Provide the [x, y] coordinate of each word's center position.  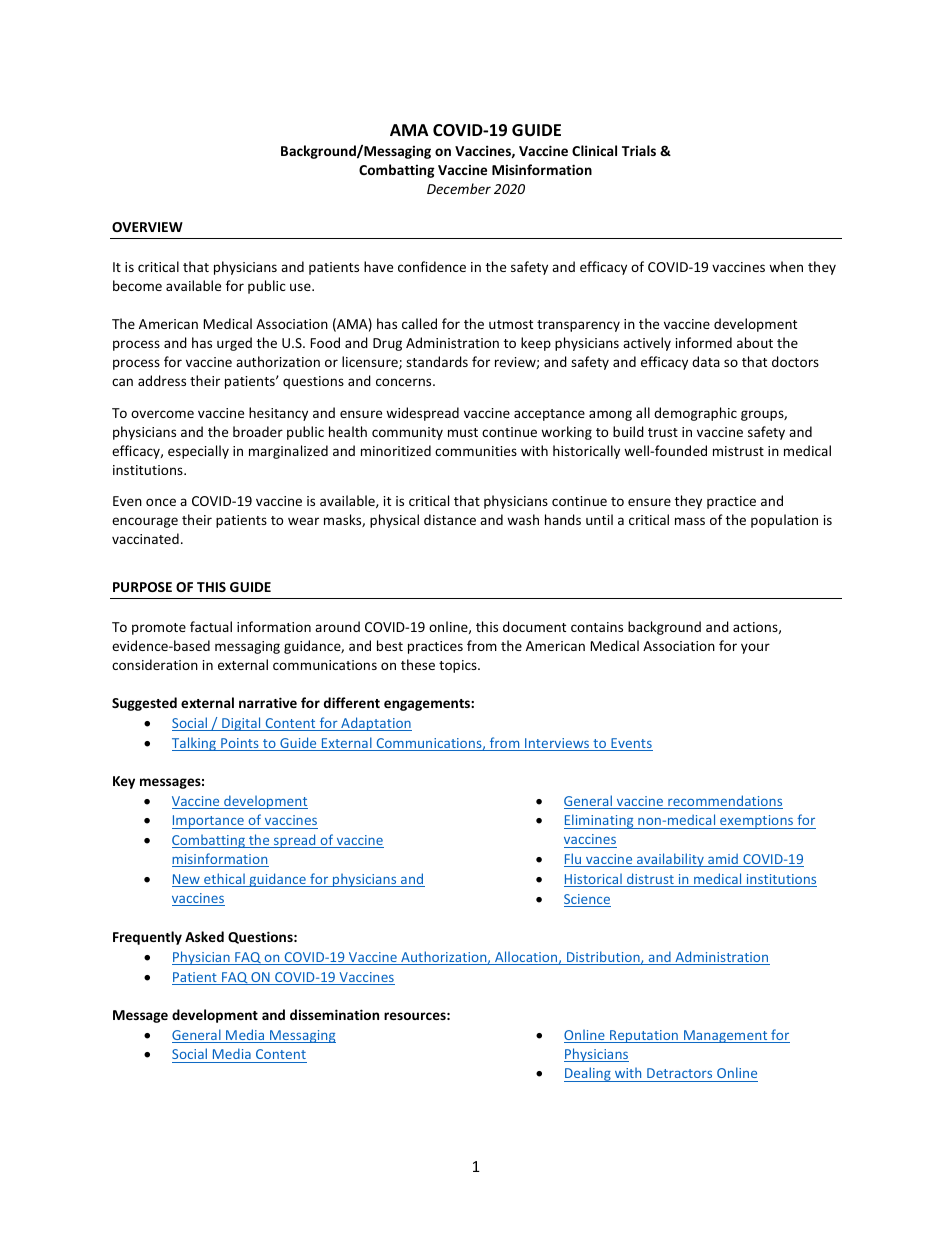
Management [726, 1036]
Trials [639, 150]
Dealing [588, 1074]
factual [211, 626]
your [755, 648]
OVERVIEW [147, 227]
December [459, 188]
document [534, 626]
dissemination [334, 1014]
